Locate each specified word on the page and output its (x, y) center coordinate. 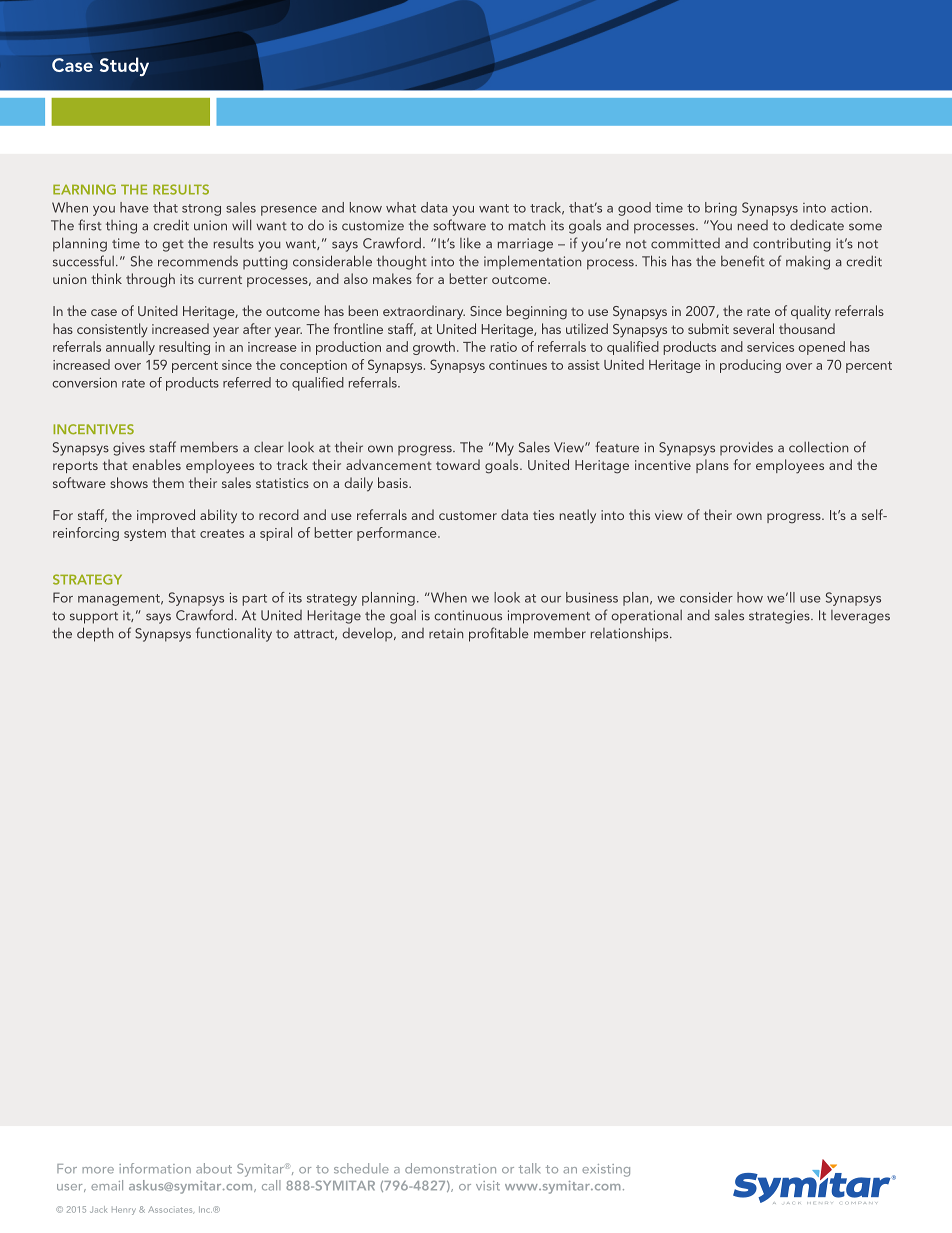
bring (721, 209)
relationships (631, 635)
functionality (234, 634)
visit (488, 1186)
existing (606, 1170)
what (401, 207)
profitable (499, 634)
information (155, 1168)
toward (458, 464)
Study (124, 66)
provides (746, 448)
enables (156, 464)
